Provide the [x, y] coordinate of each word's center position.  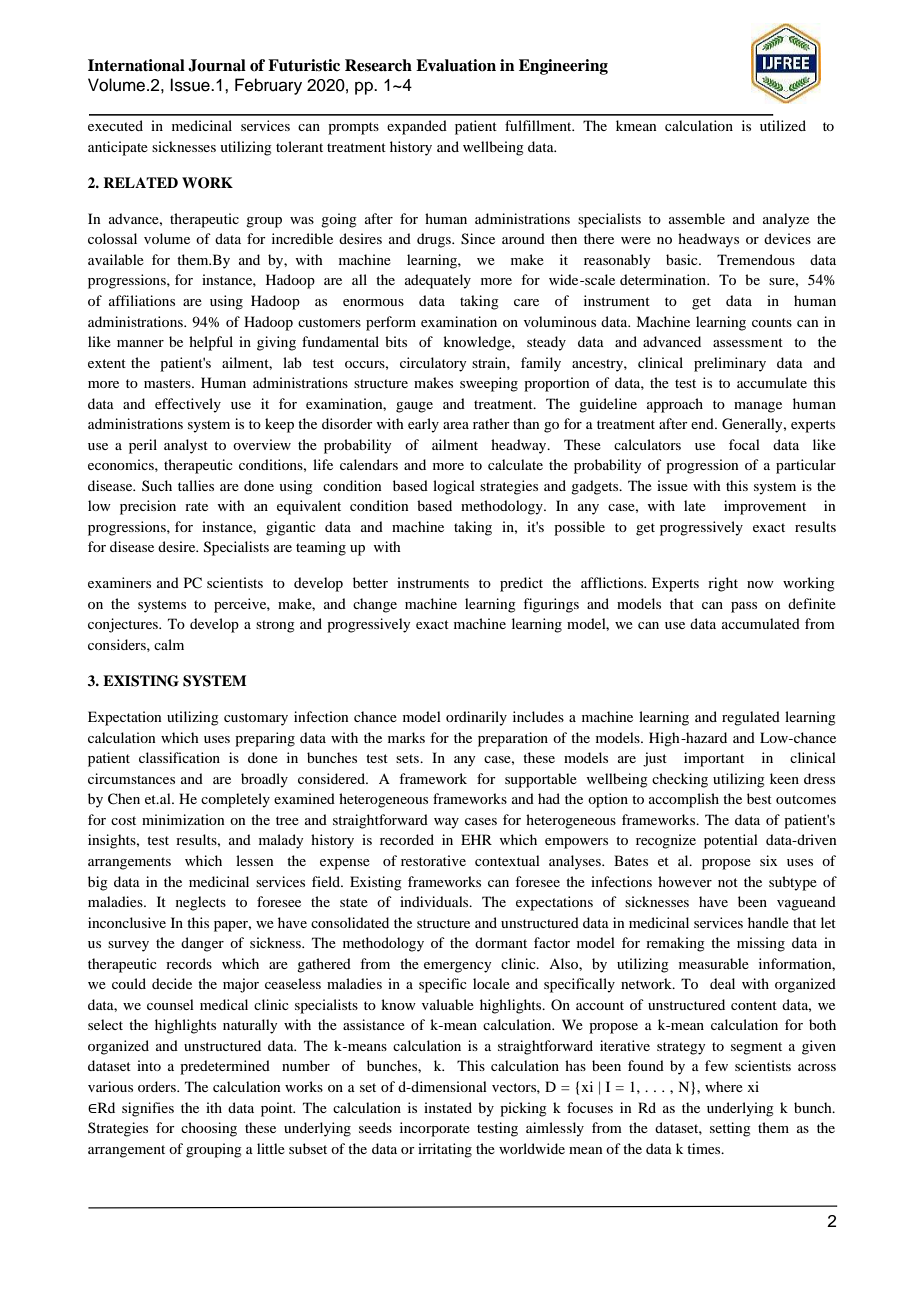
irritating [445, 1150]
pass [744, 607]
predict [521, 584]
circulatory [433, 364]
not [728, 882]
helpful [211, 343]
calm [169, 644]
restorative [433, 860]
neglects [201, 903]
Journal [217, 65]
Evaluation [456, 65]
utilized [783, 125]
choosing [209, 1129]
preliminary [730, 364]
